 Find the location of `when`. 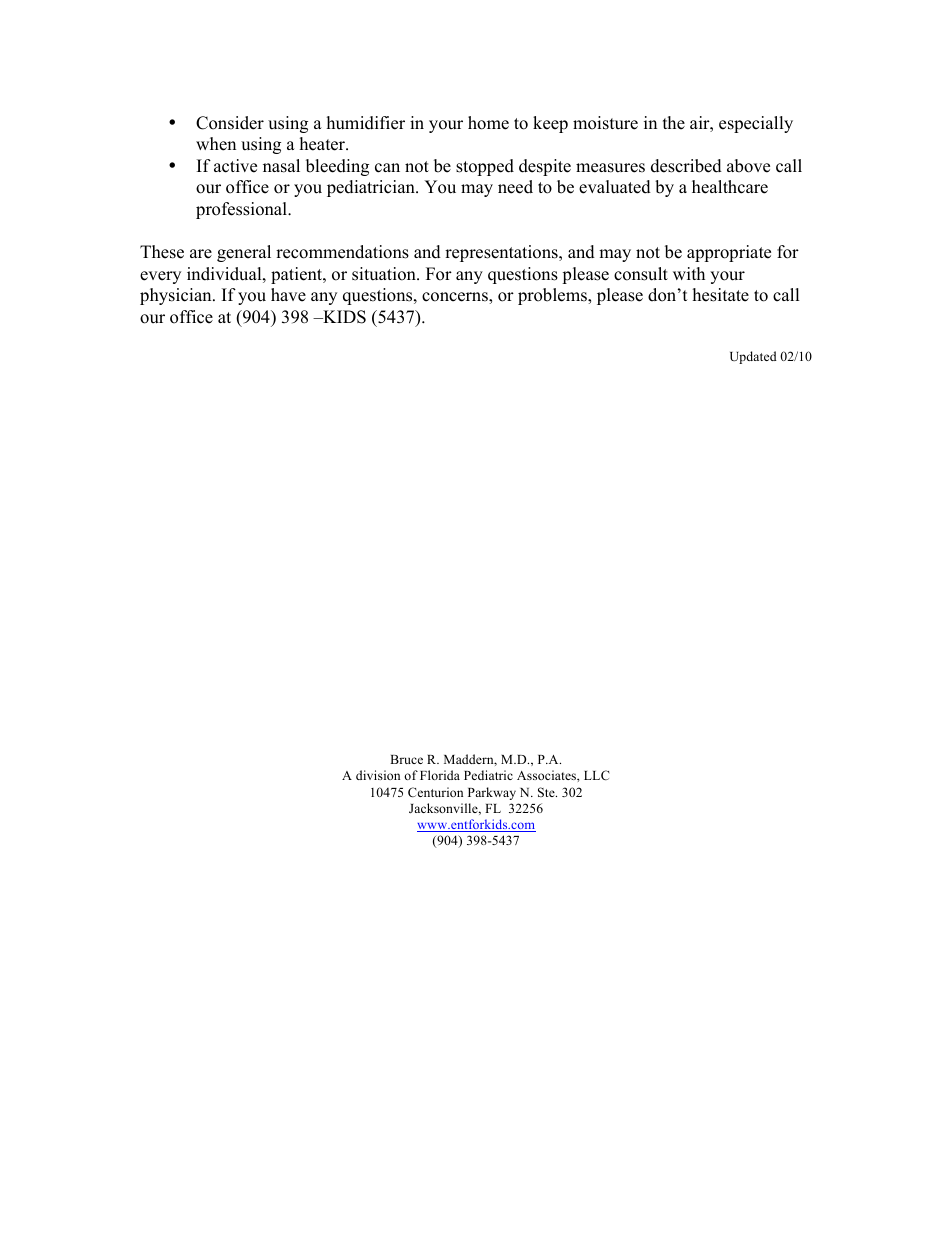

when is located at coordinates (216, 144).
